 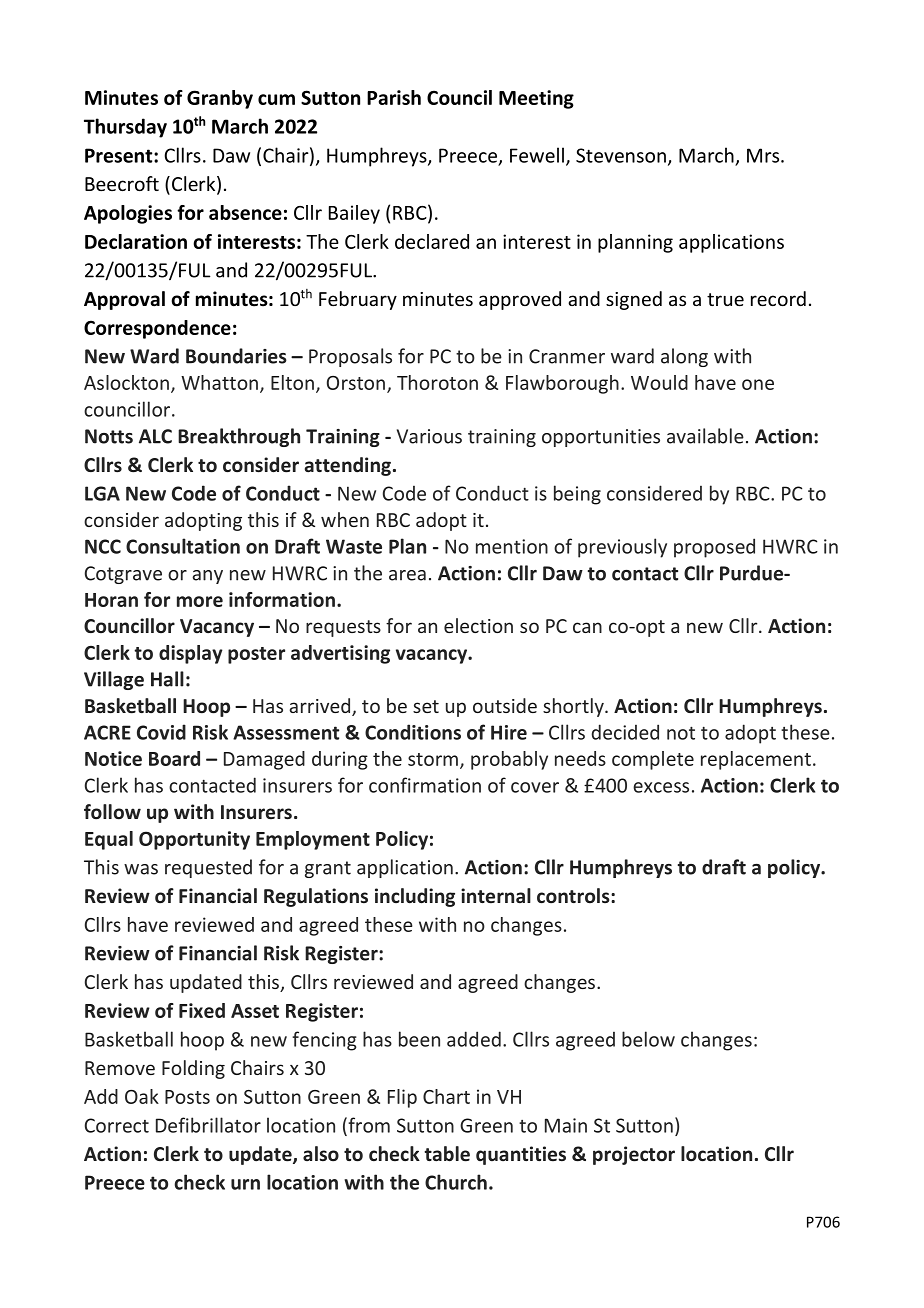 I want to click on Defibrillator, so click(x=208, y=1125).
